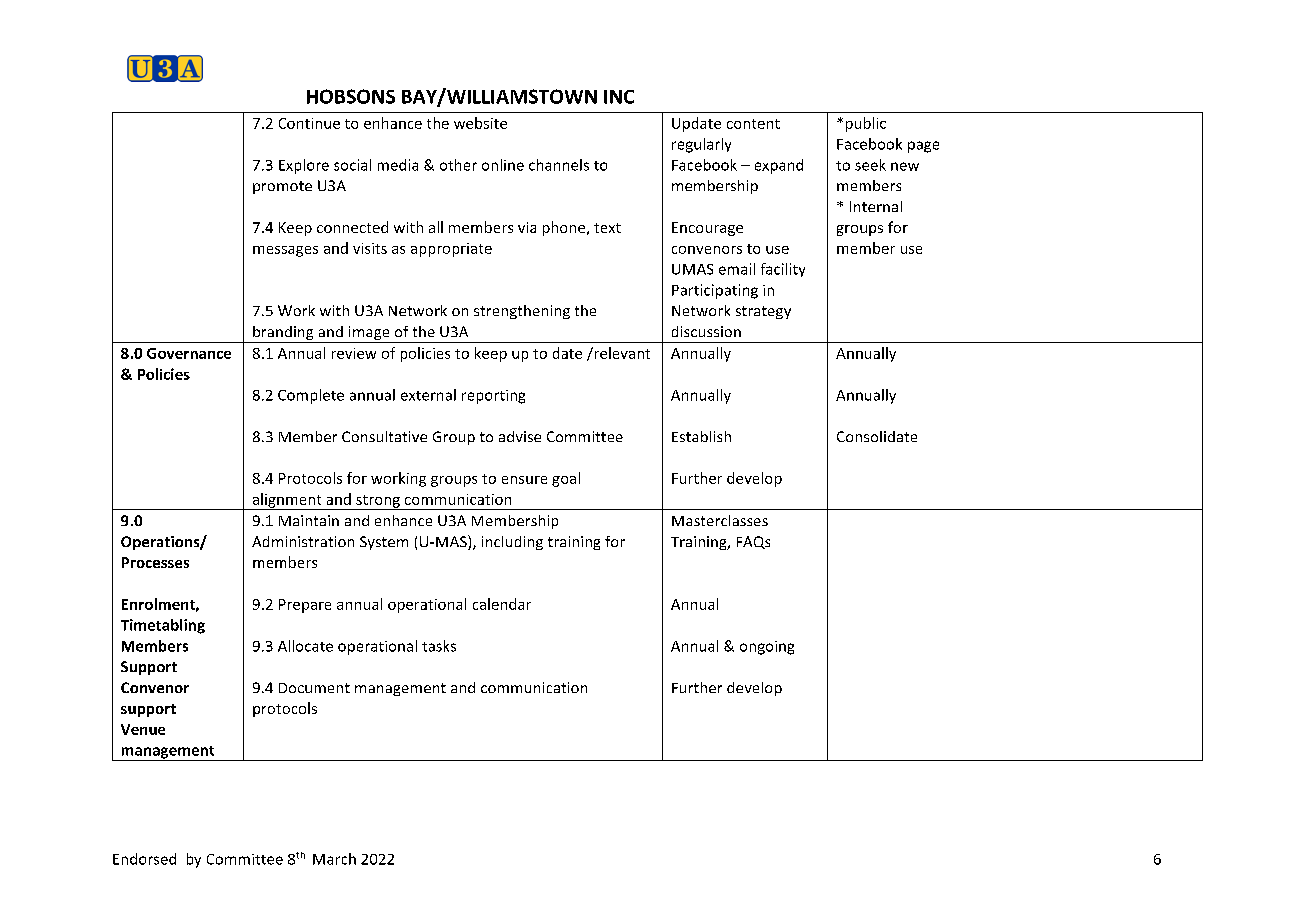 This document has width=1308, height=924. I want to click on March, so click(334, 859).
